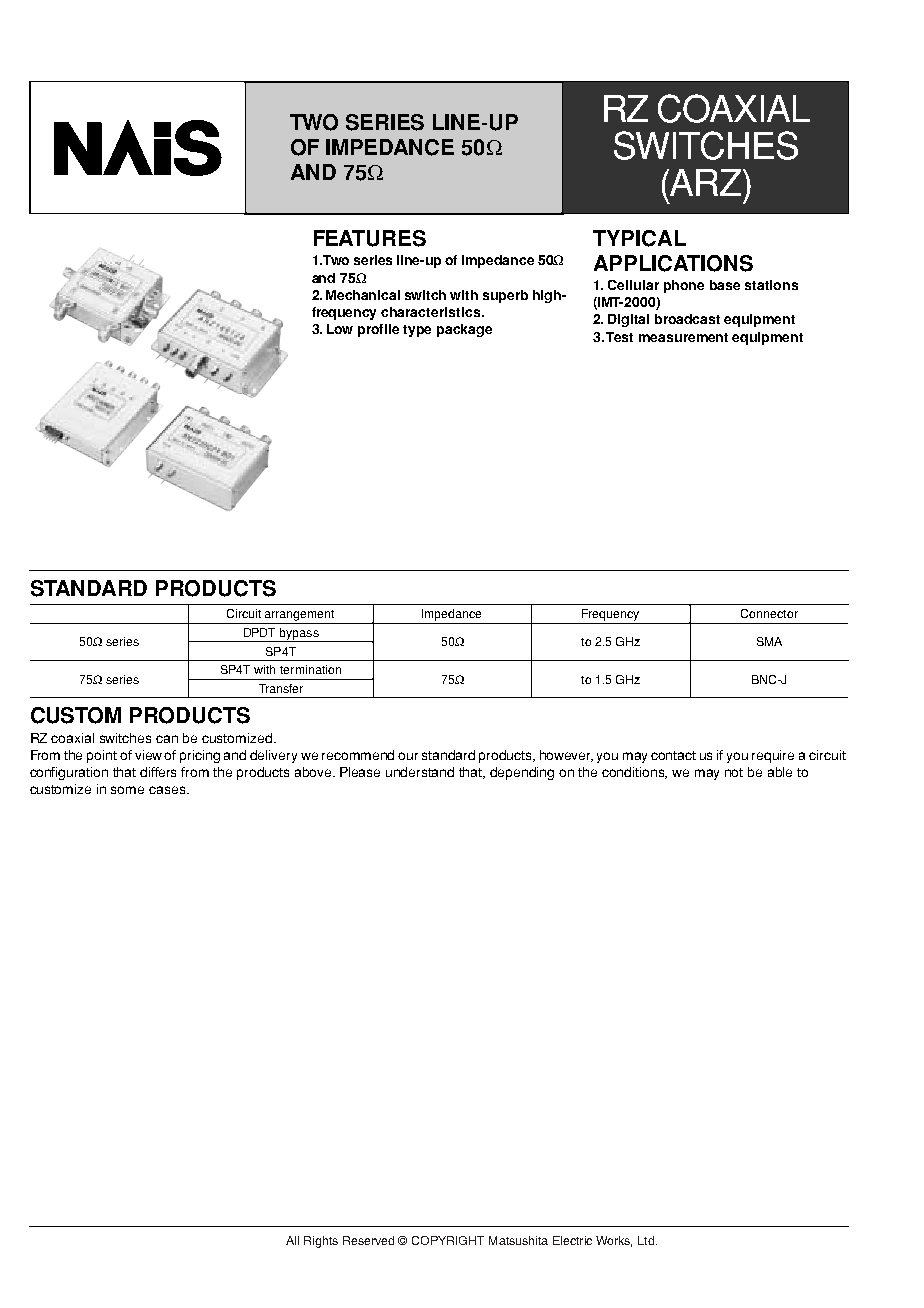  Describe the element at coordinates (370, 238) in the screenshot. I see `FEATURES` at that location.
